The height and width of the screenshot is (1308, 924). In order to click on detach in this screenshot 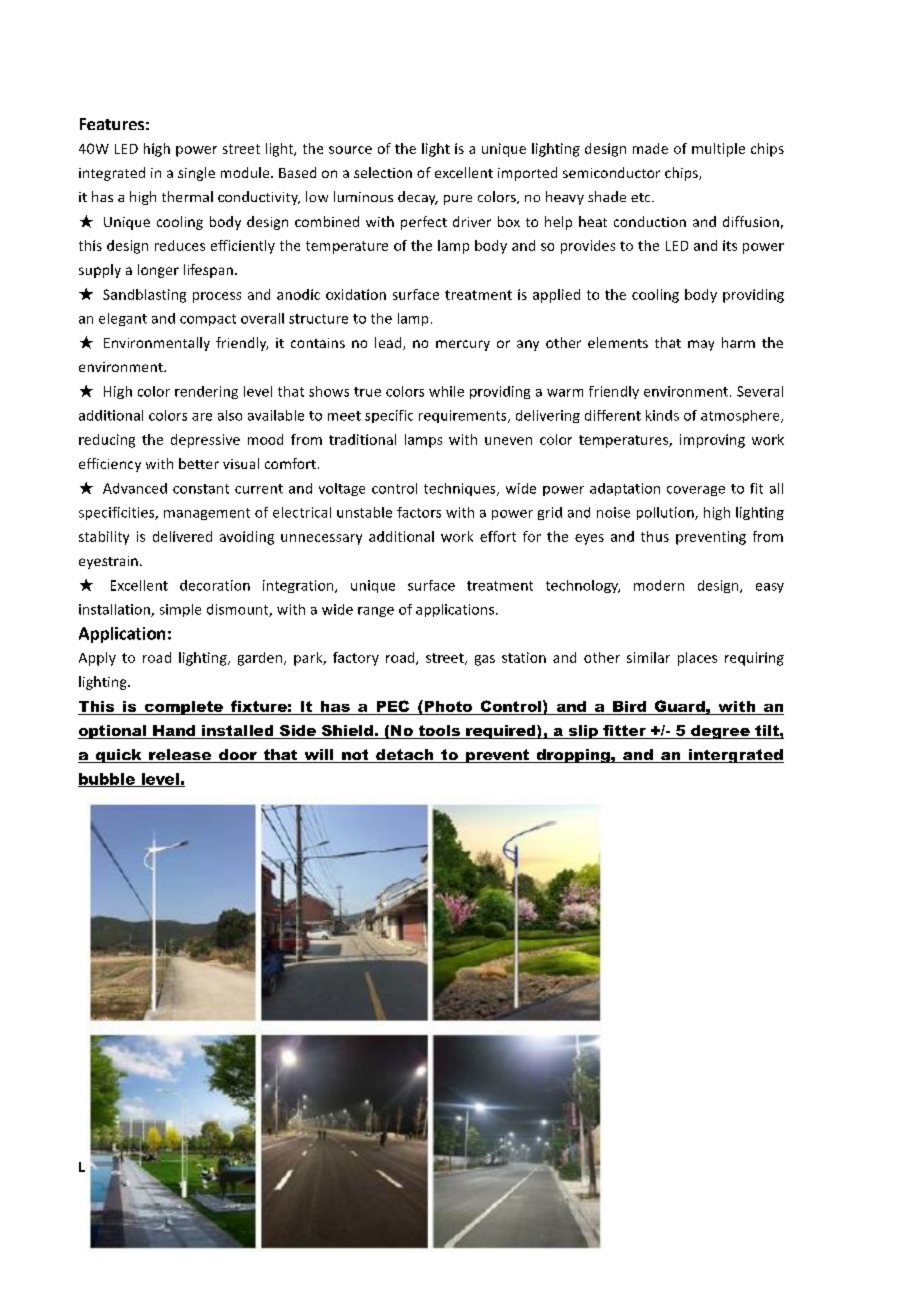, I will do `click(405, 756)`.
